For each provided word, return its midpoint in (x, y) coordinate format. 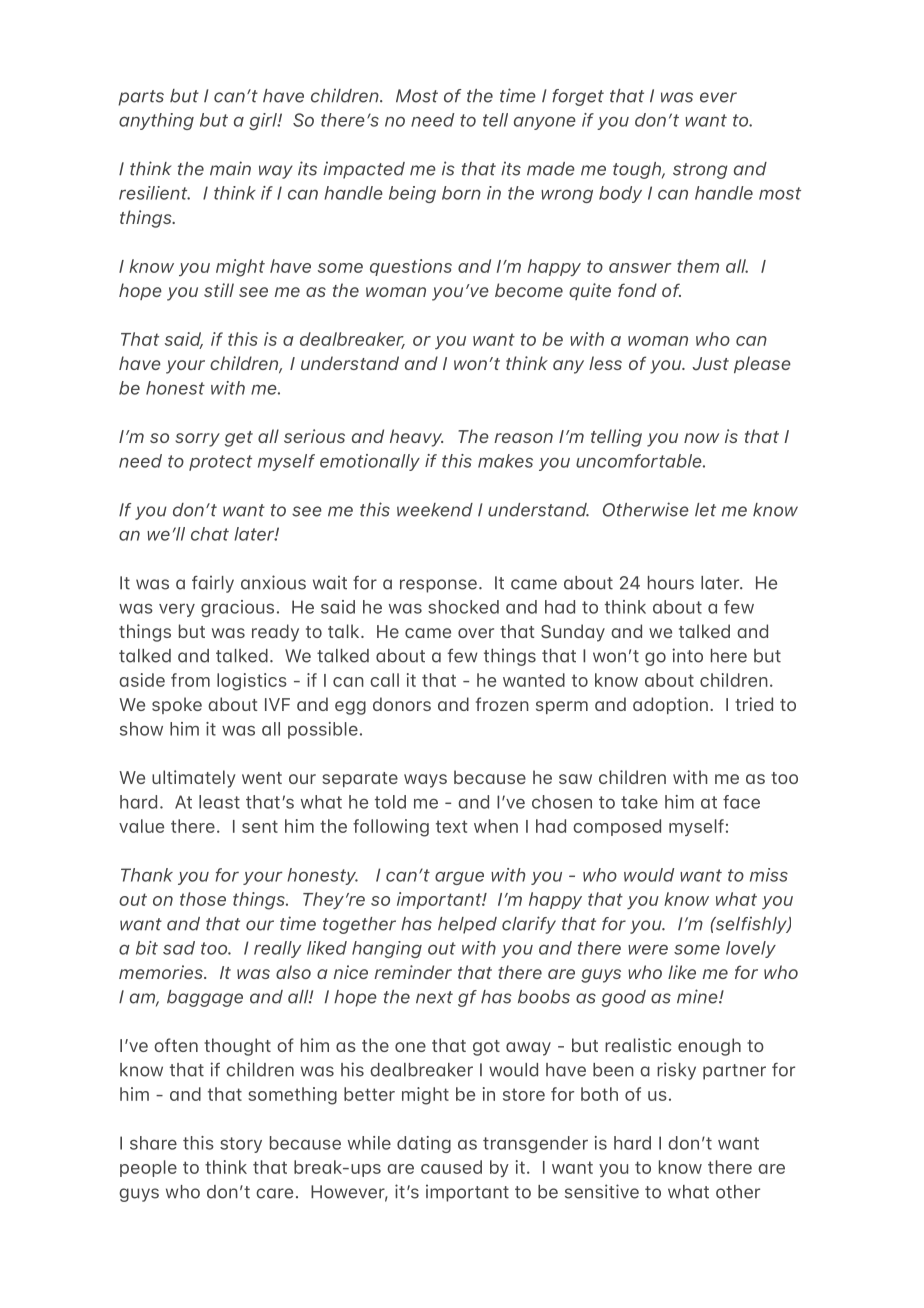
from (190, 680)
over (476, 633)
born (461, 193)
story (241, 1145)
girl (264, 121)
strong (700, 171)
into (687, 655)
